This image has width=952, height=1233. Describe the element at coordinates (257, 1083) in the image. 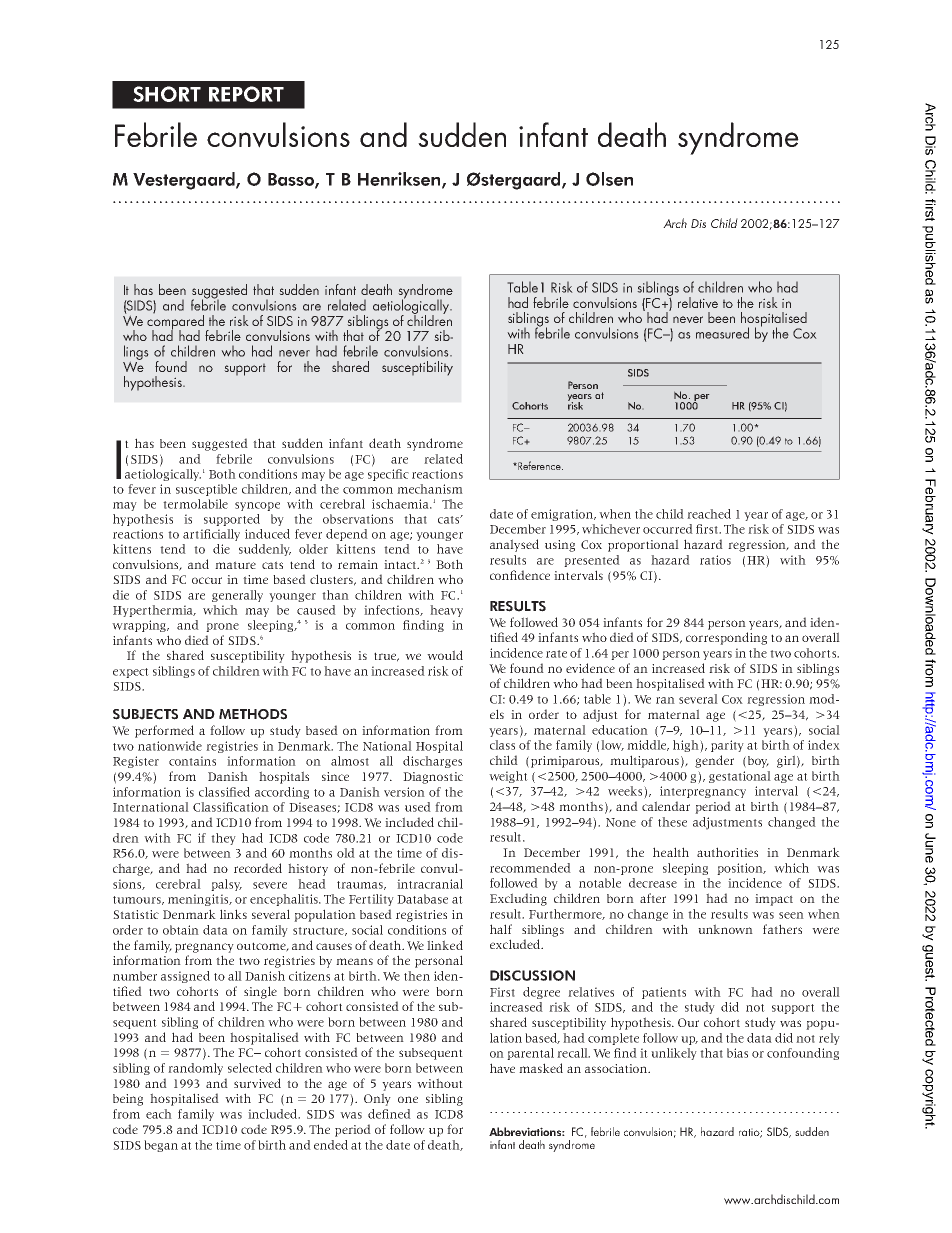

I see `survived` at that location.
